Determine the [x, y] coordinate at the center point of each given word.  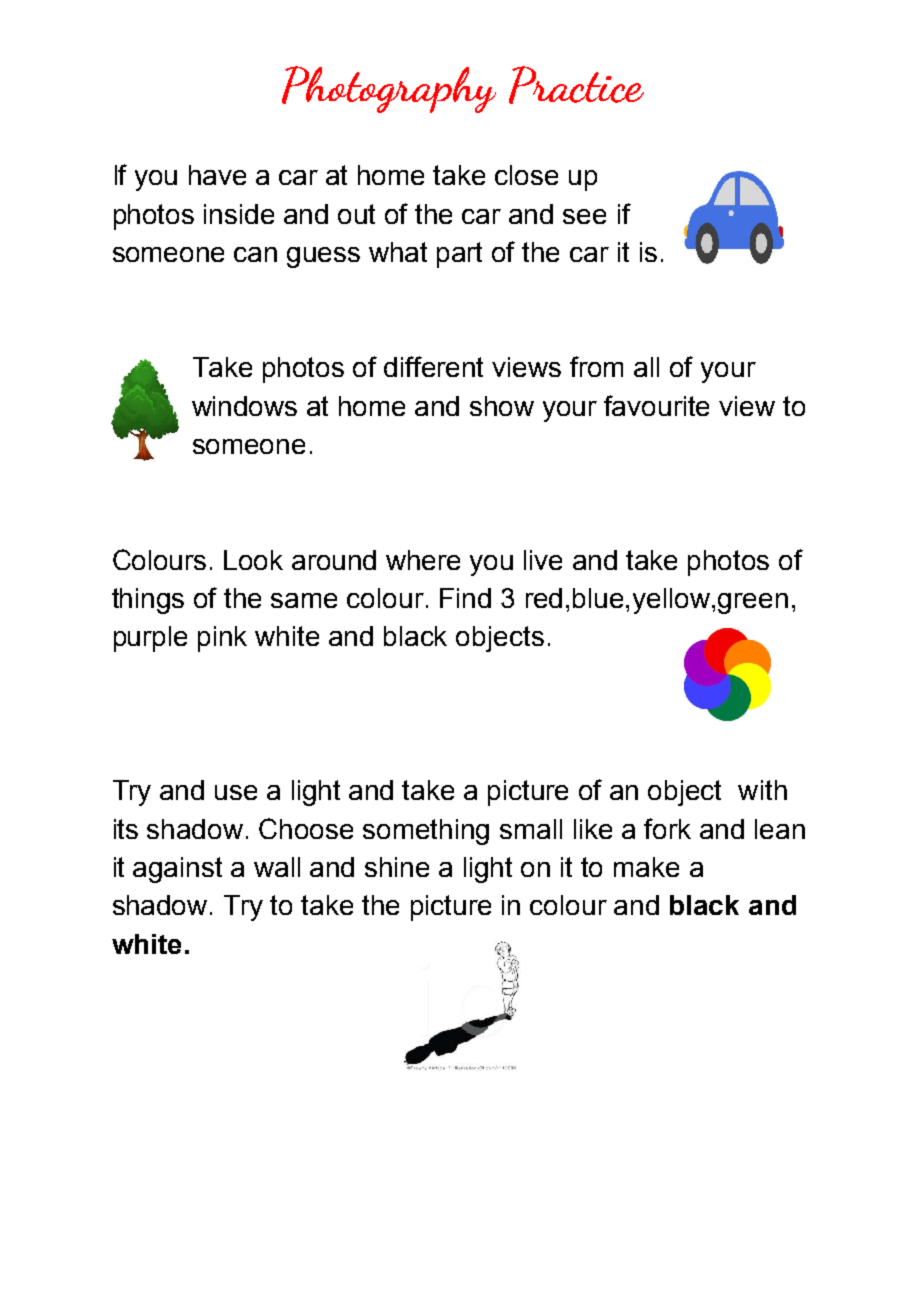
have [217, 175]
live [543, 560]
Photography [389, 89]
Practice [576, 85]
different [433, 366]
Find [465, 598]
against [177, 870]
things [148, 601]
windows [244, 406]
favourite [656, 405]
